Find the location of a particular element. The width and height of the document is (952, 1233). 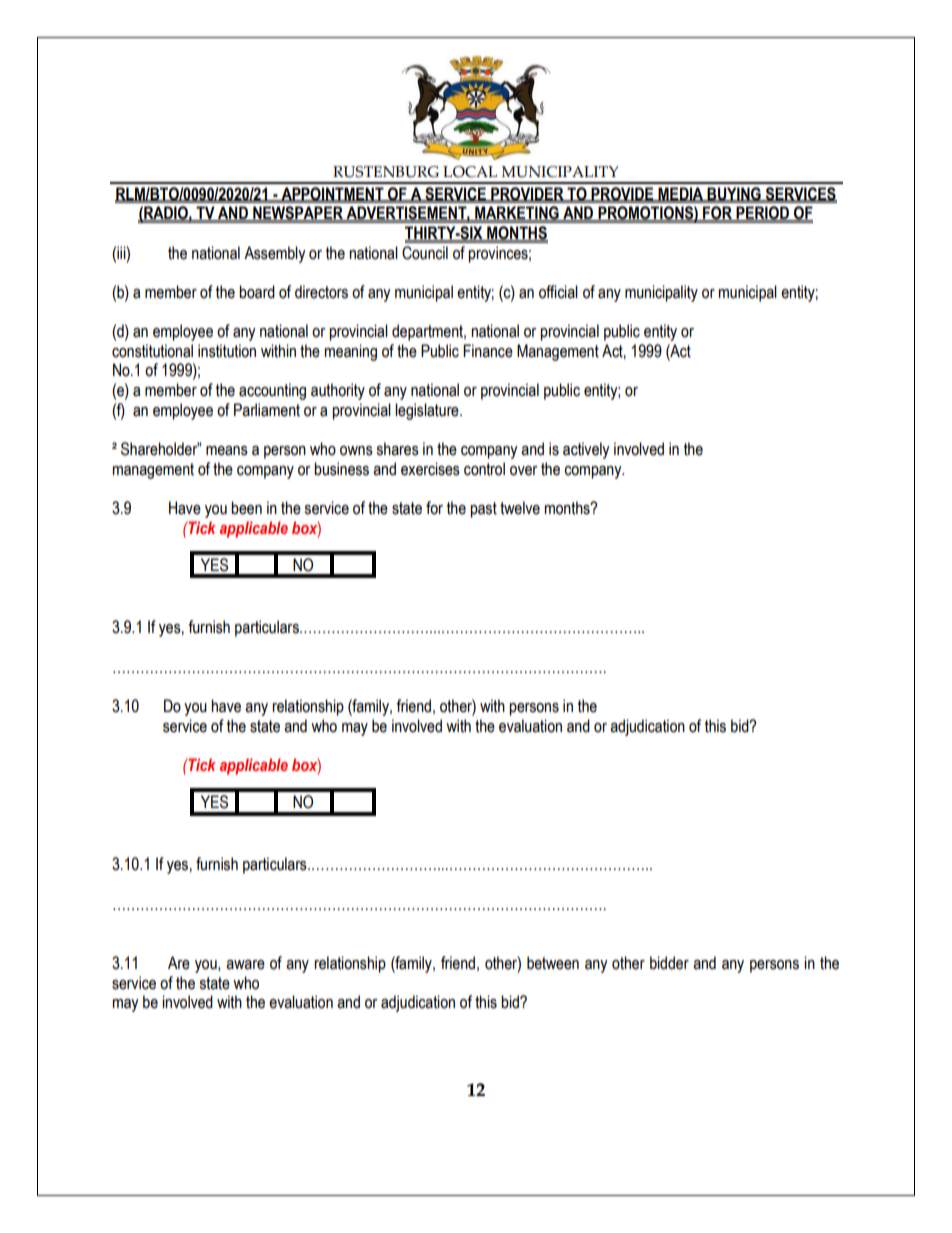

business is located at coordinates (341, 469).
